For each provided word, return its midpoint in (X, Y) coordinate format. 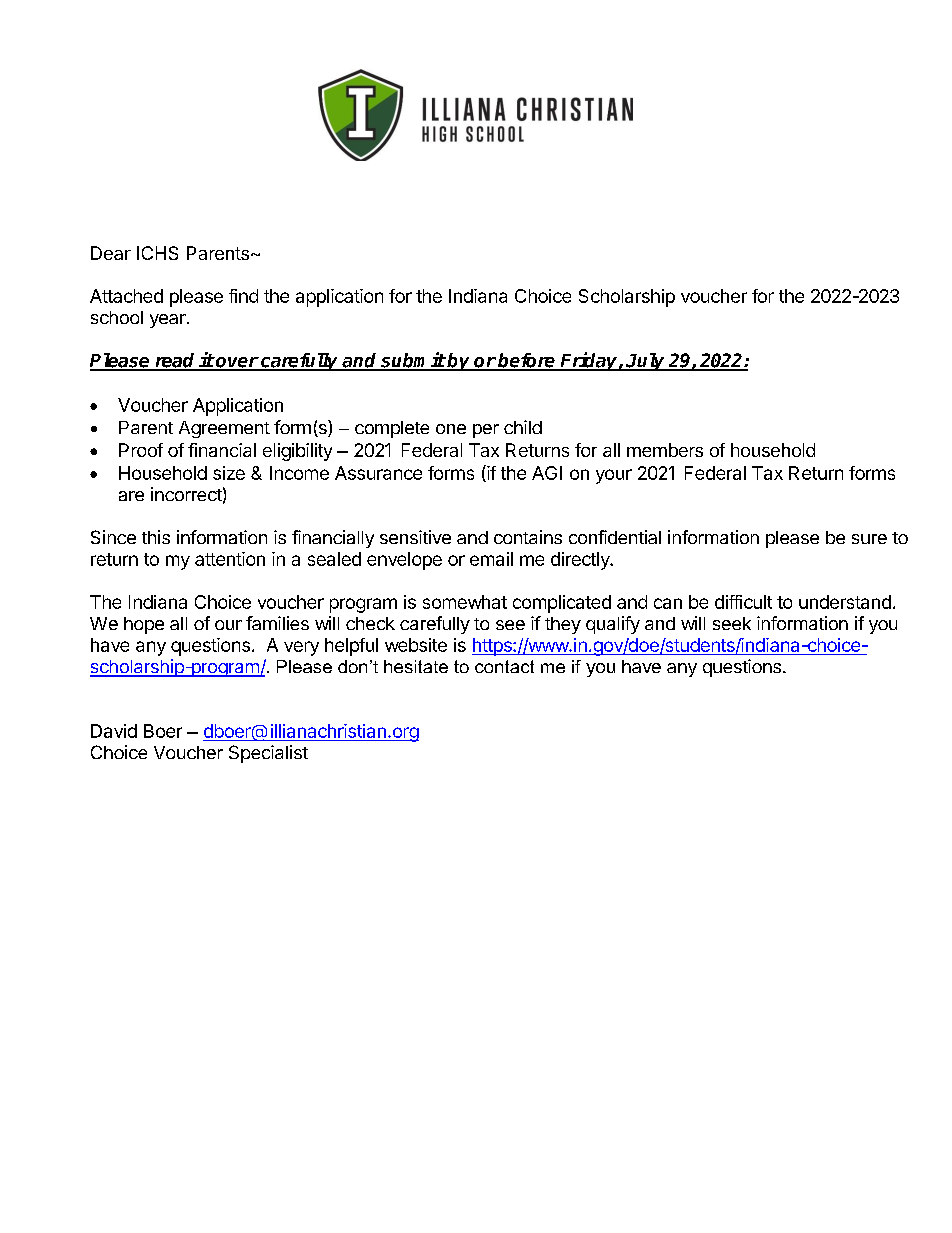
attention (230, 559)
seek (732, 623)
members (665, 450)
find (243, 296)
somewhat (465, 602)
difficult (743, 602)
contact (504, 666)
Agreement (224, 429)
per (486, 431)
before (527, 361)
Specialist (268, 754)
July (646, 362)
